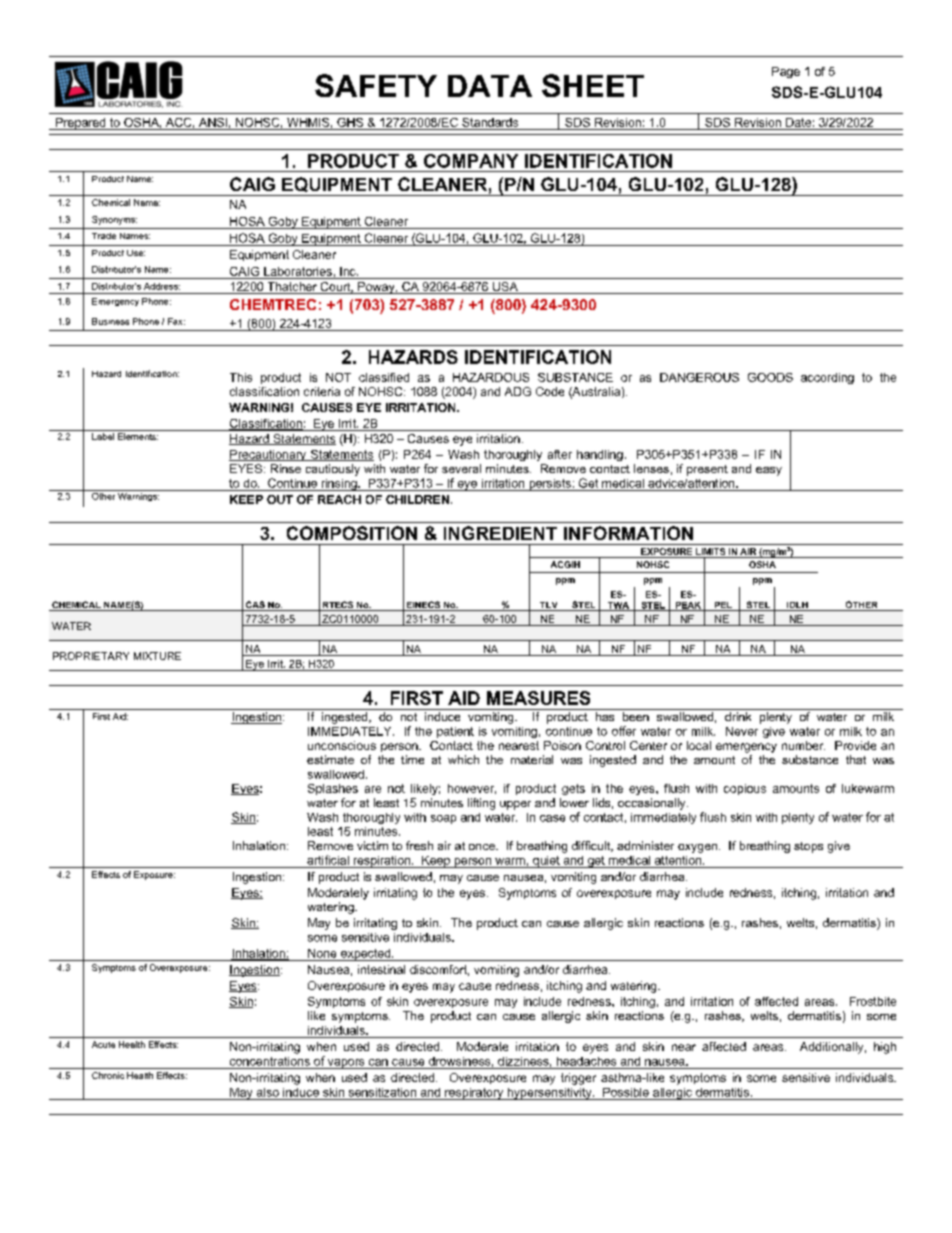 This image has width=952, height=1233. What do you see at coordinates (157, 656) in the image?
I see `MIXTURE` at bounding box center [157, 656].
